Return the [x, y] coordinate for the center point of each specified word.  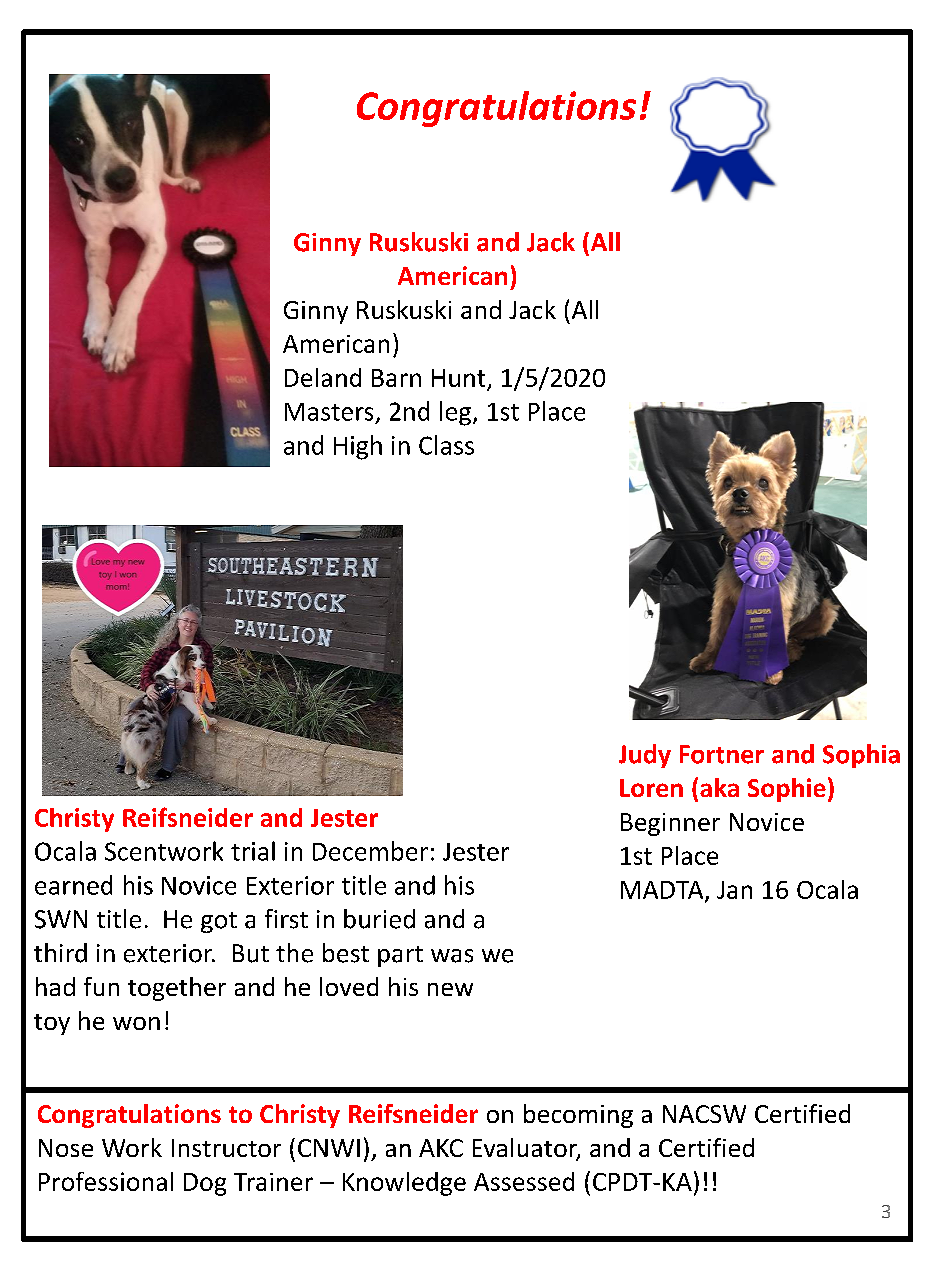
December [370, 851]
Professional [106, 1181]
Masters [329, 412]
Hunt [458, 378]
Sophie [787, 790]
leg [455, 413]
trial [253, 851]
